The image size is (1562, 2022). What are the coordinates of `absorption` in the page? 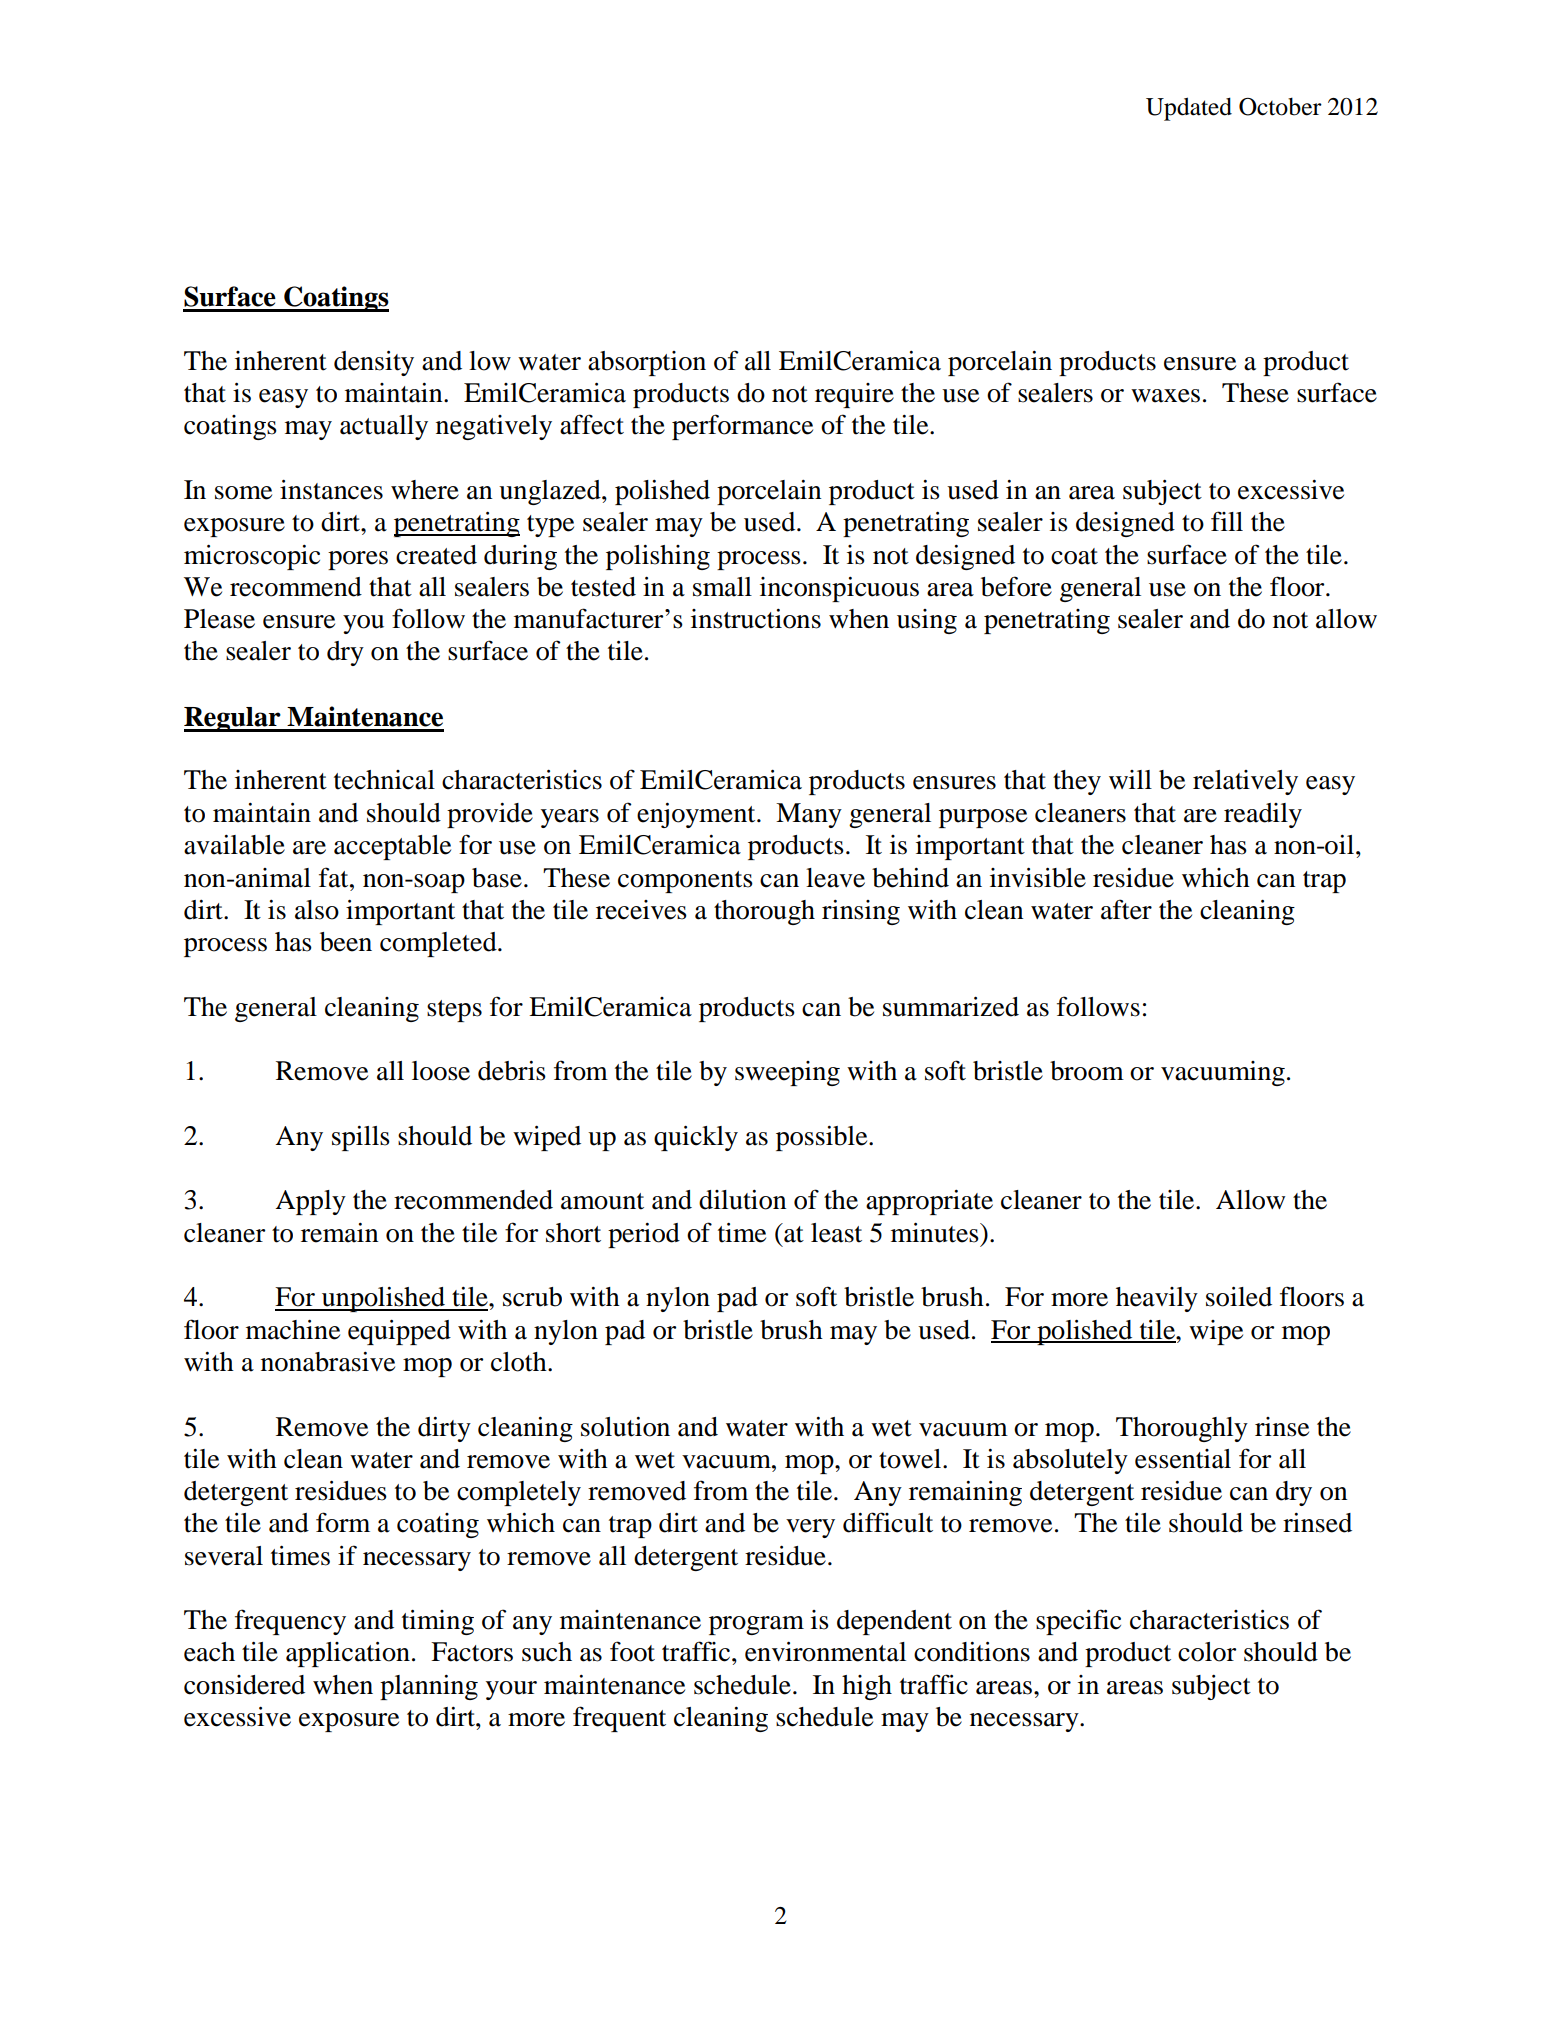 It's located at (647, 363).
